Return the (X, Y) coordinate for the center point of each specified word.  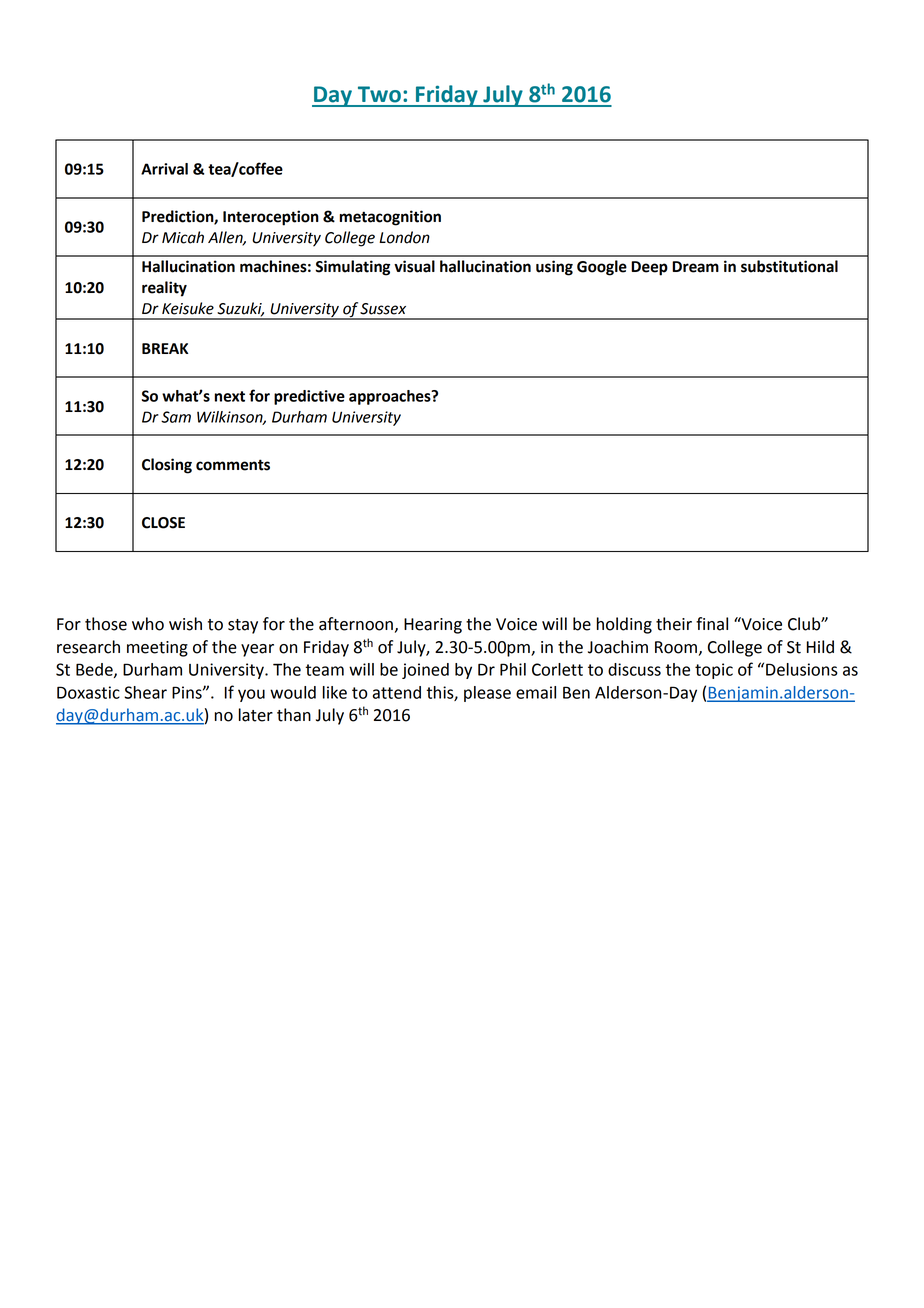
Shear (145, 692)
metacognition (390, 218)
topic (714, 671)
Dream (695, 267)
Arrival (164, 169)
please (487, 694)
